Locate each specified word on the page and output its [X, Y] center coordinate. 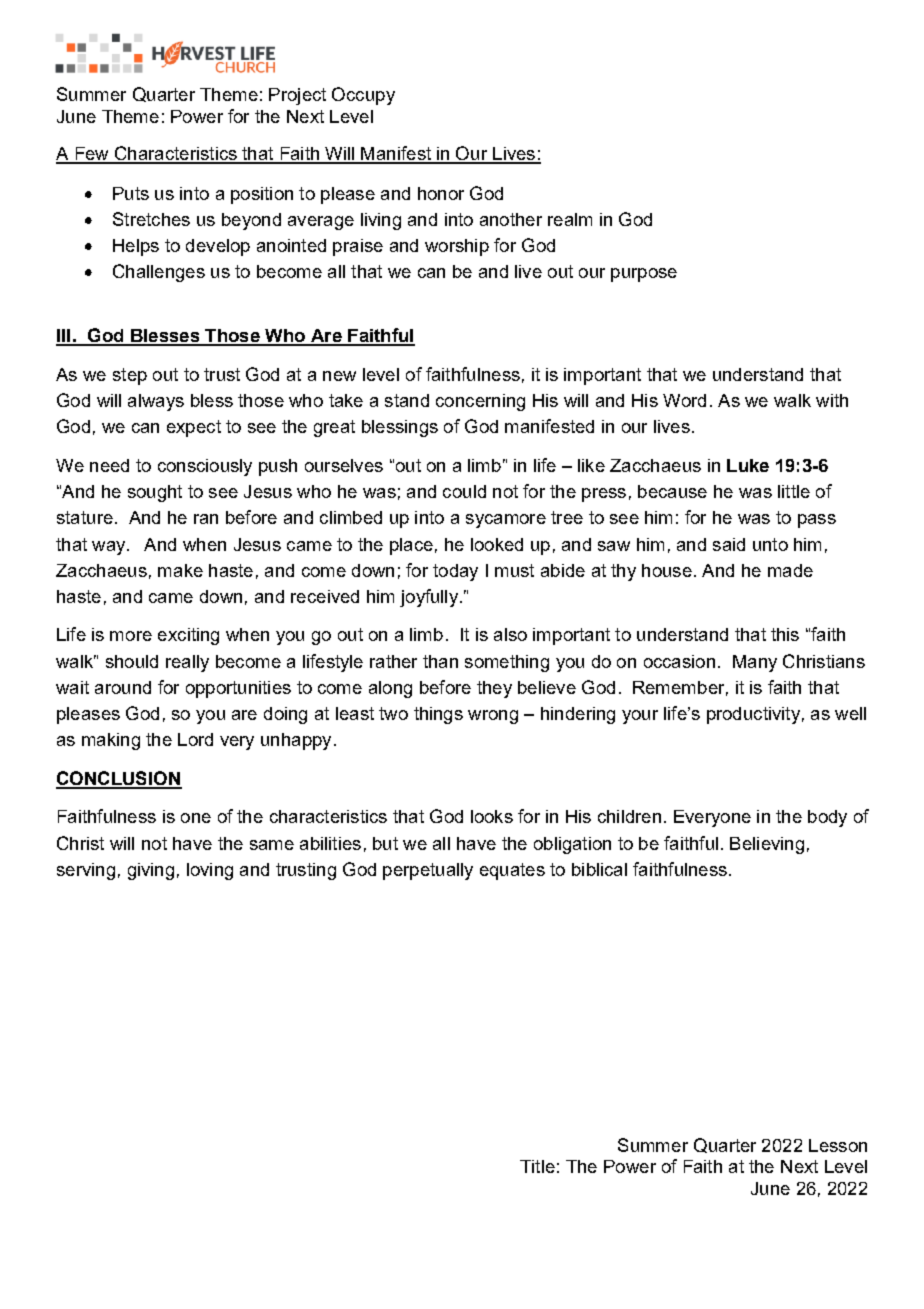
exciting [188, 636]
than [440, 661]
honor [441, 193]
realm [570, 219]
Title [537, 1166]
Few [92, 155]
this [785, 634]
